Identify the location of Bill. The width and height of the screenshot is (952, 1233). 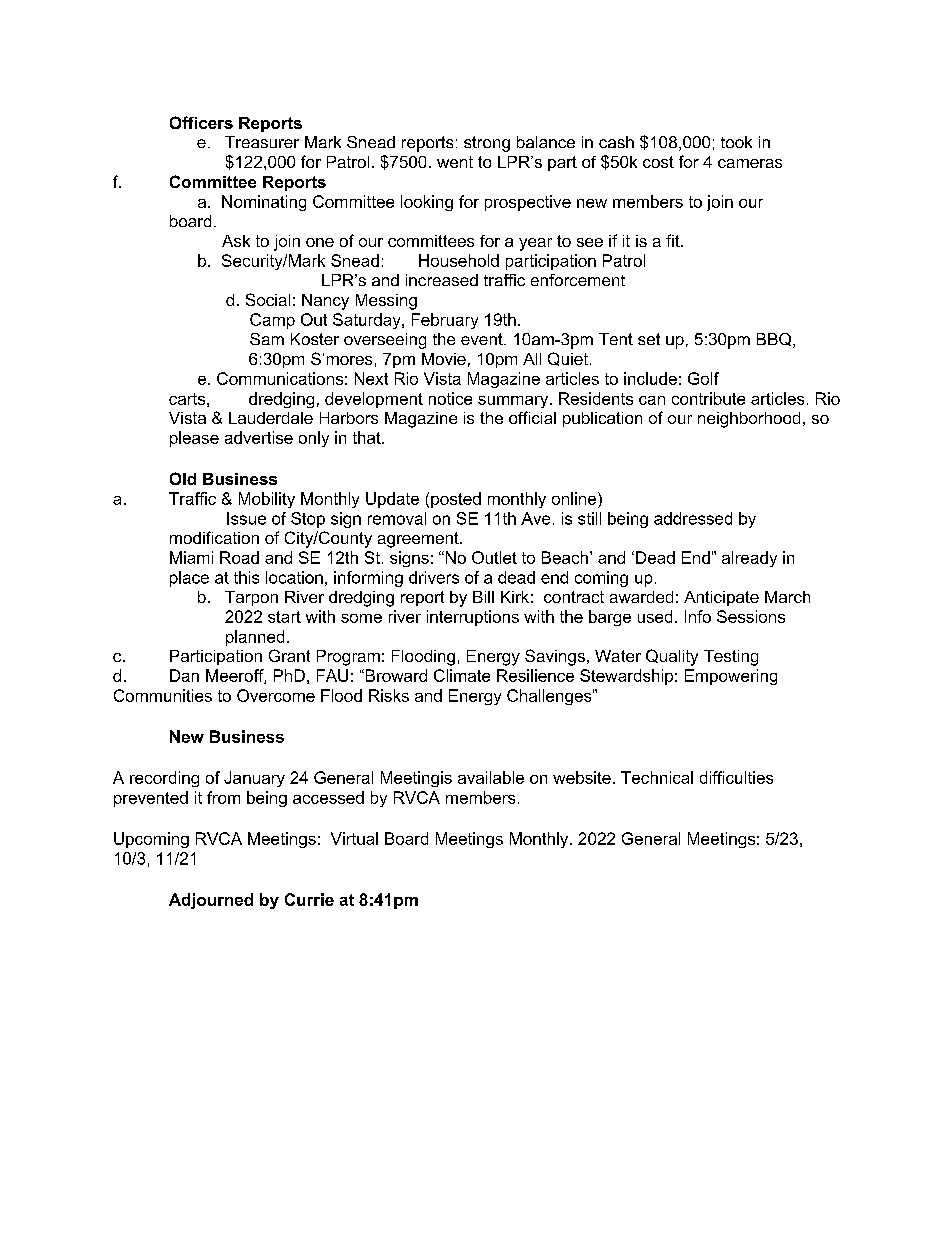
(483, 597).
